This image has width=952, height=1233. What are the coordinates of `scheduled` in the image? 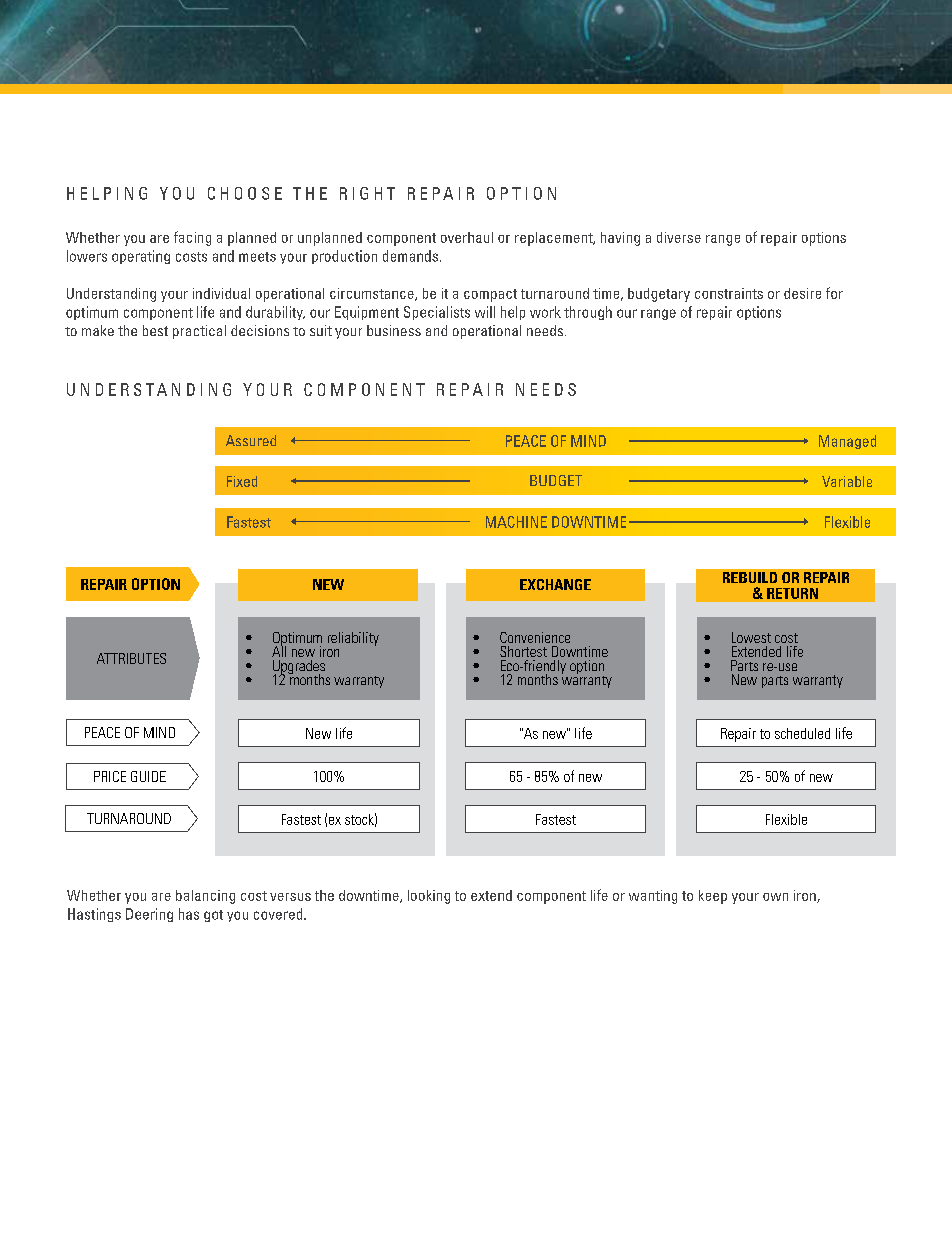 It's located at (802, 733).
